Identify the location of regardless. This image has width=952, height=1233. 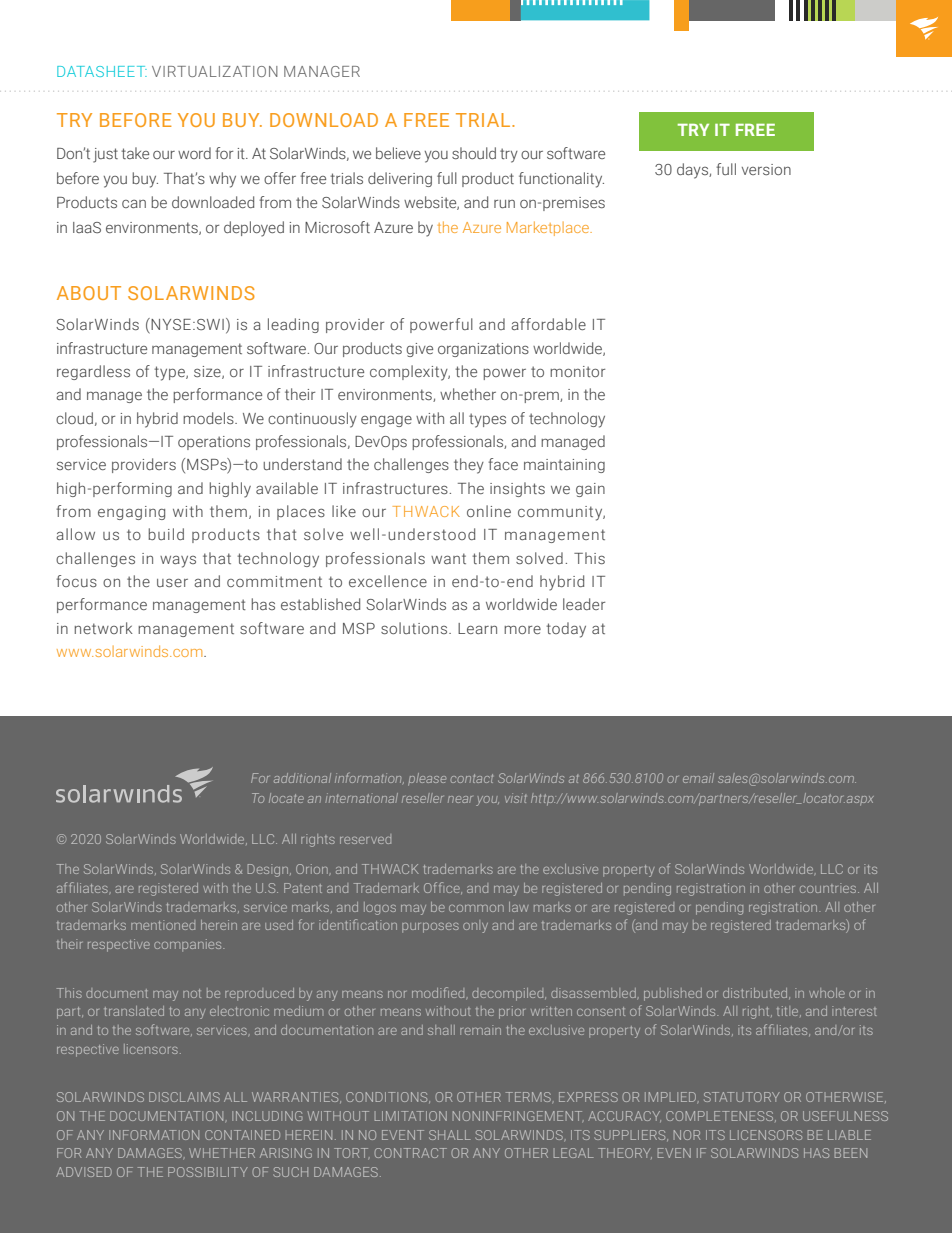
(93, 372).
